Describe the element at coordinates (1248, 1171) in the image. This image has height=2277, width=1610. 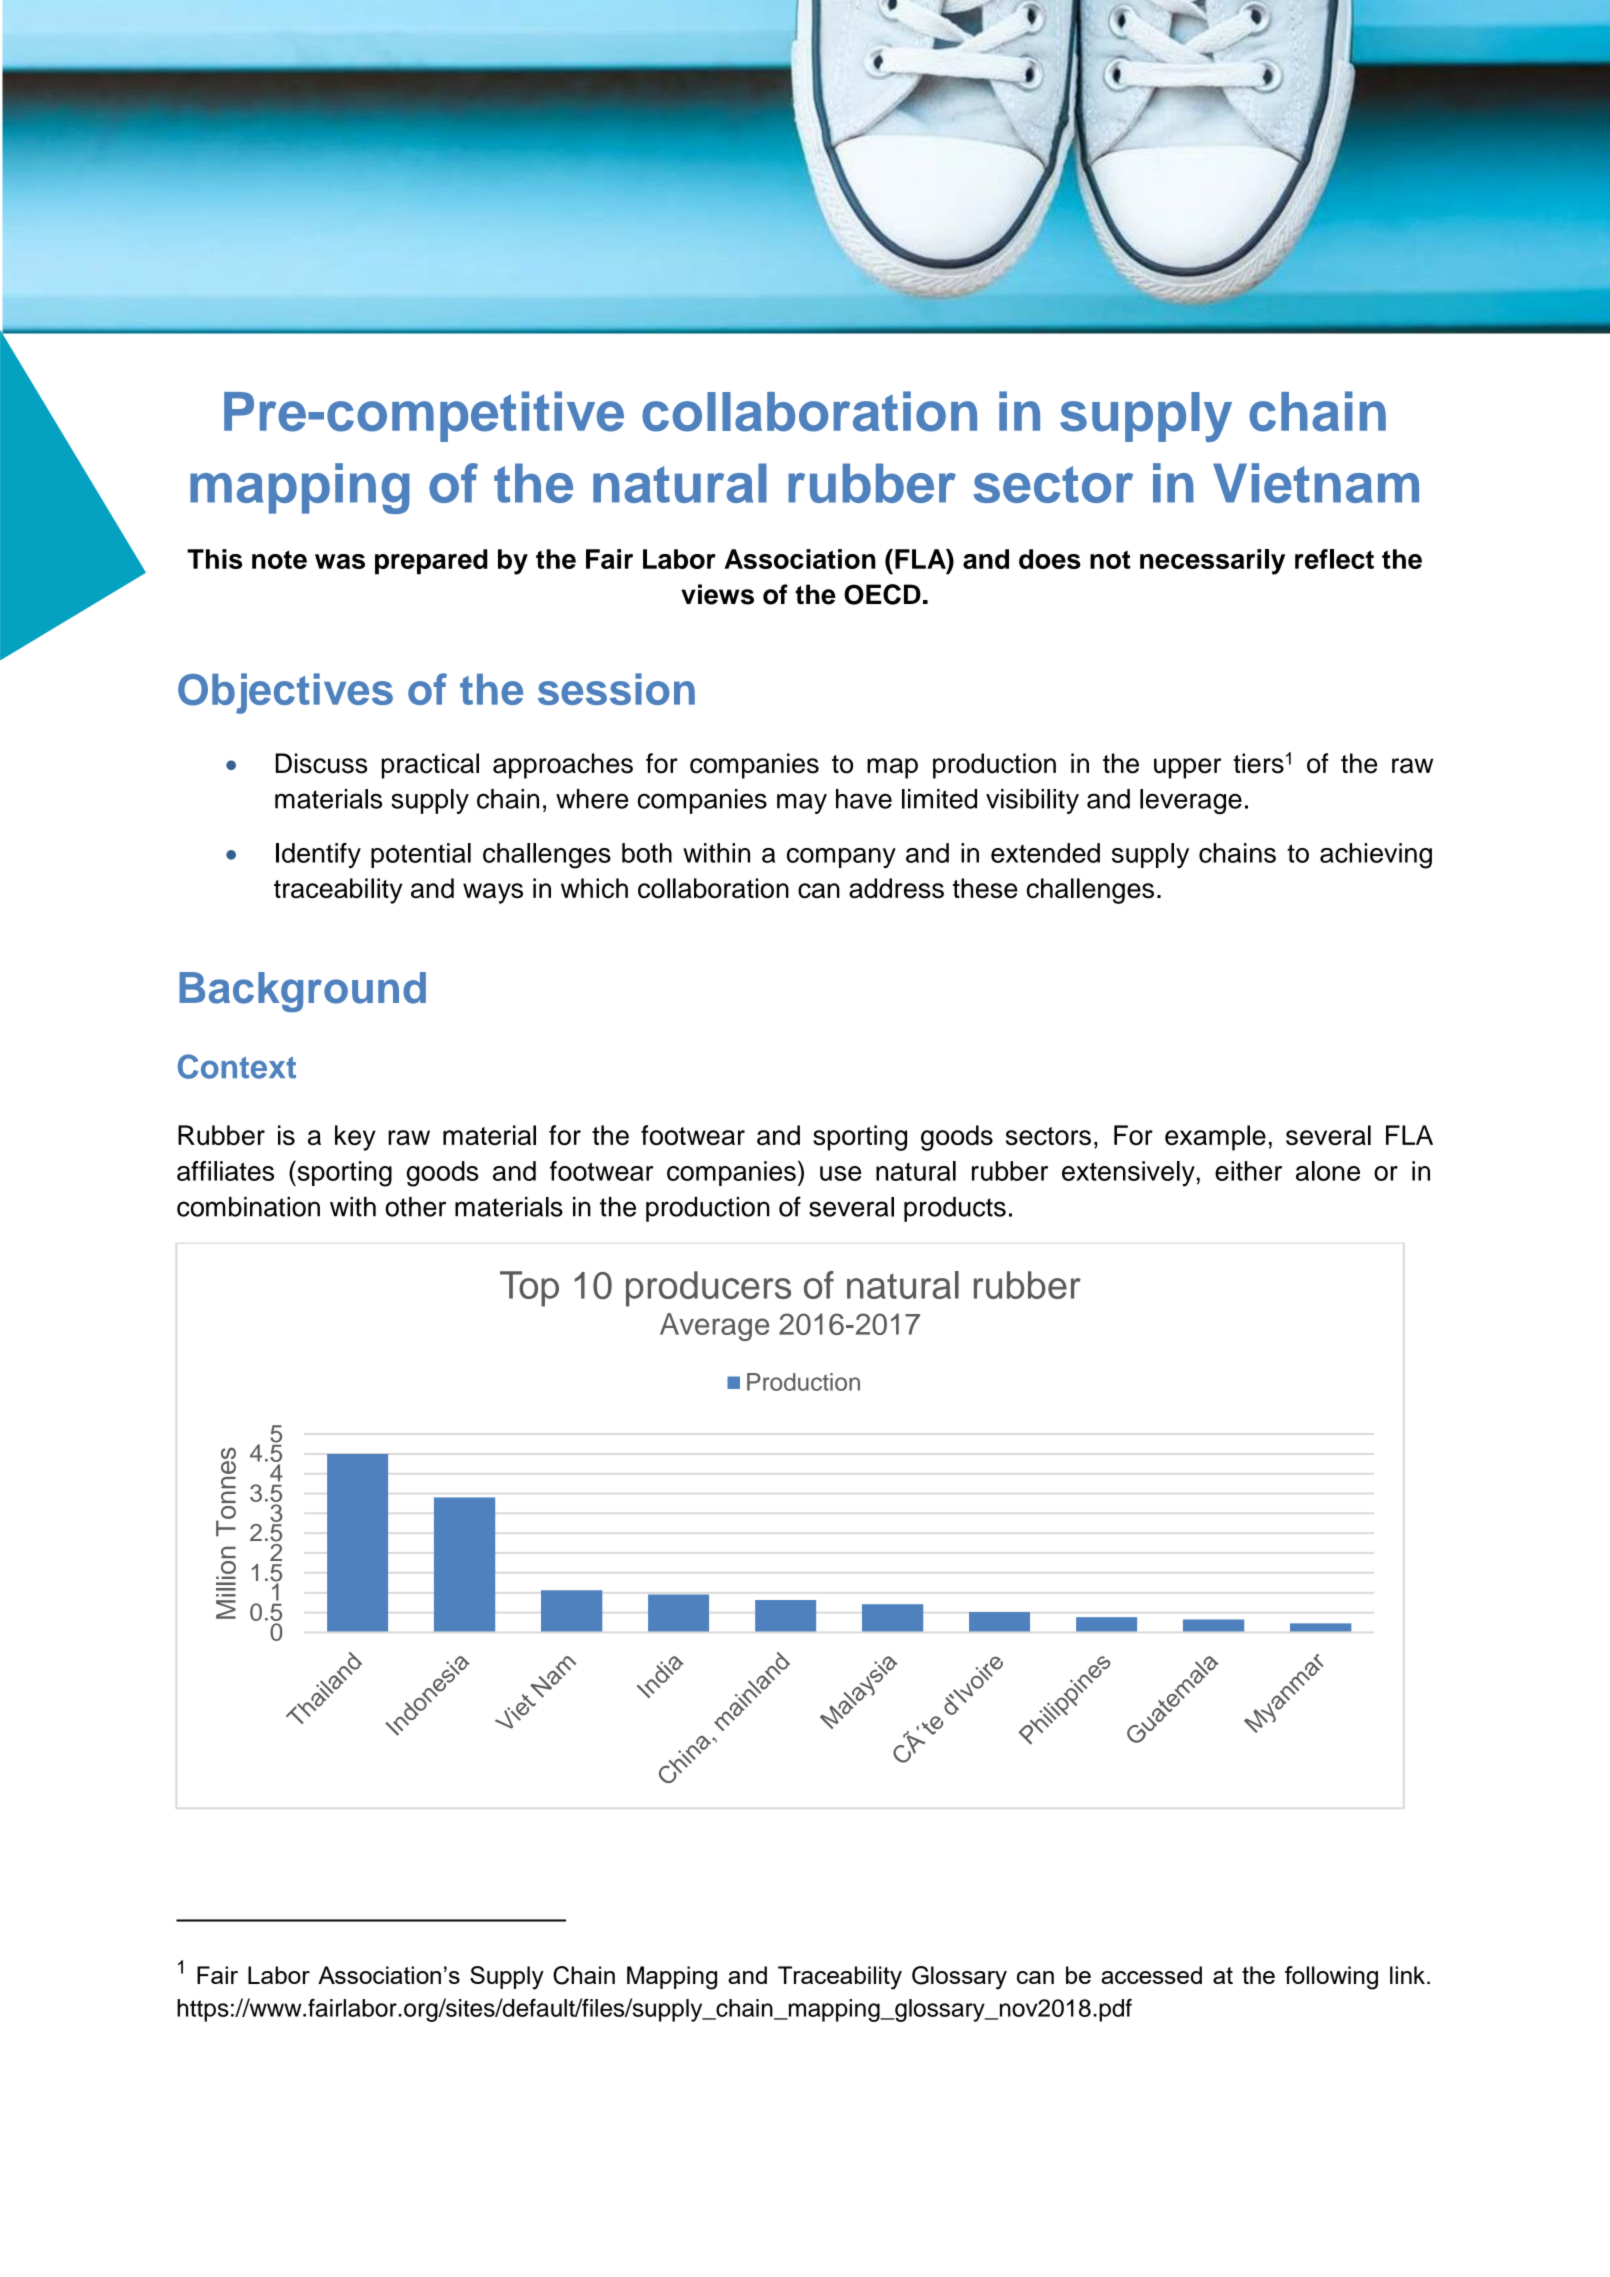
I see `either` at that location.
